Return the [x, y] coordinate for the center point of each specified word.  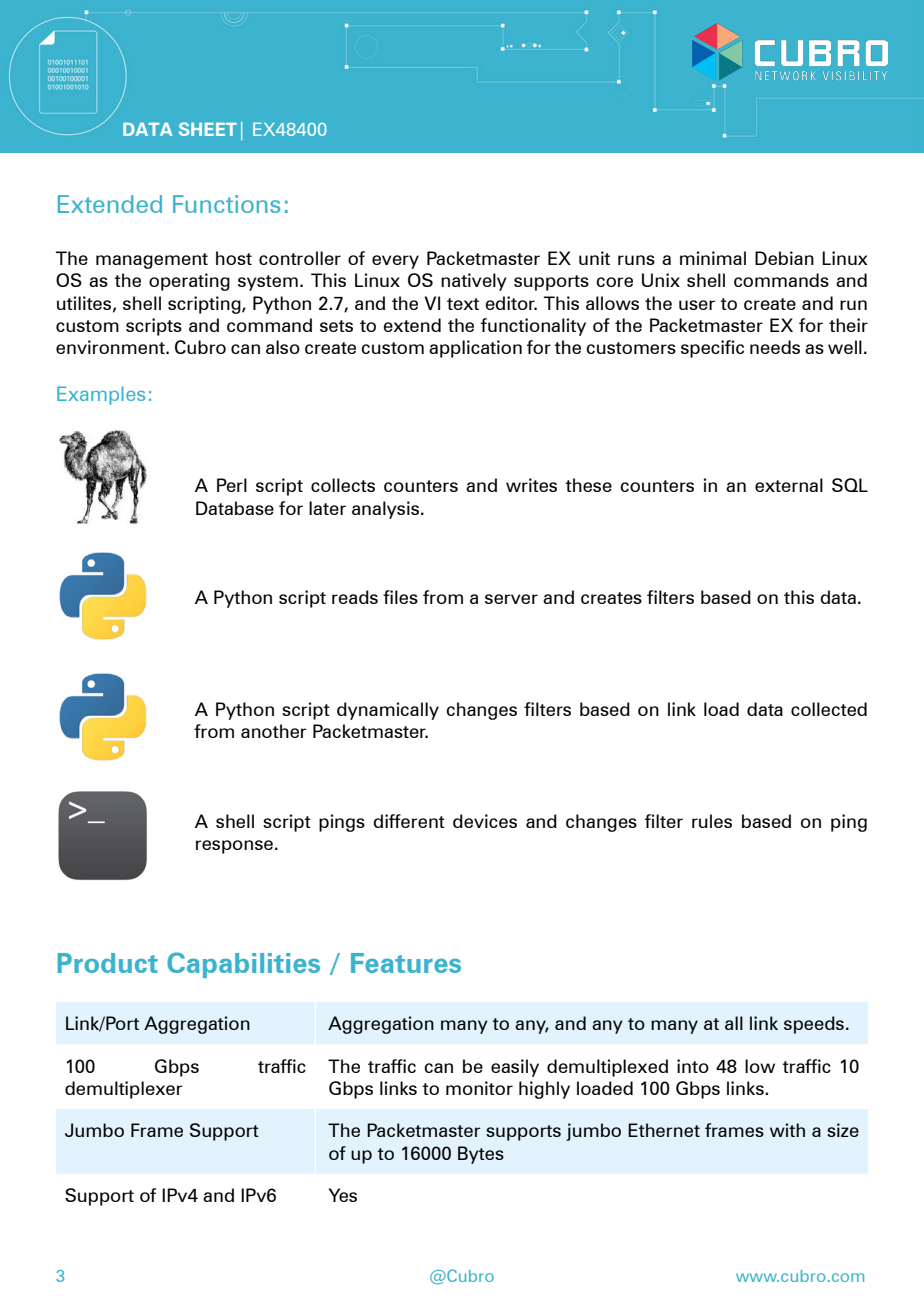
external [789, 485]
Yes [343, 1195]
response [234, 847]
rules [712, 821]
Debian [784, 258]
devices [485, 821]
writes [531, 485]
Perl [232, 485]
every [395, 262]
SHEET [208, 129]
